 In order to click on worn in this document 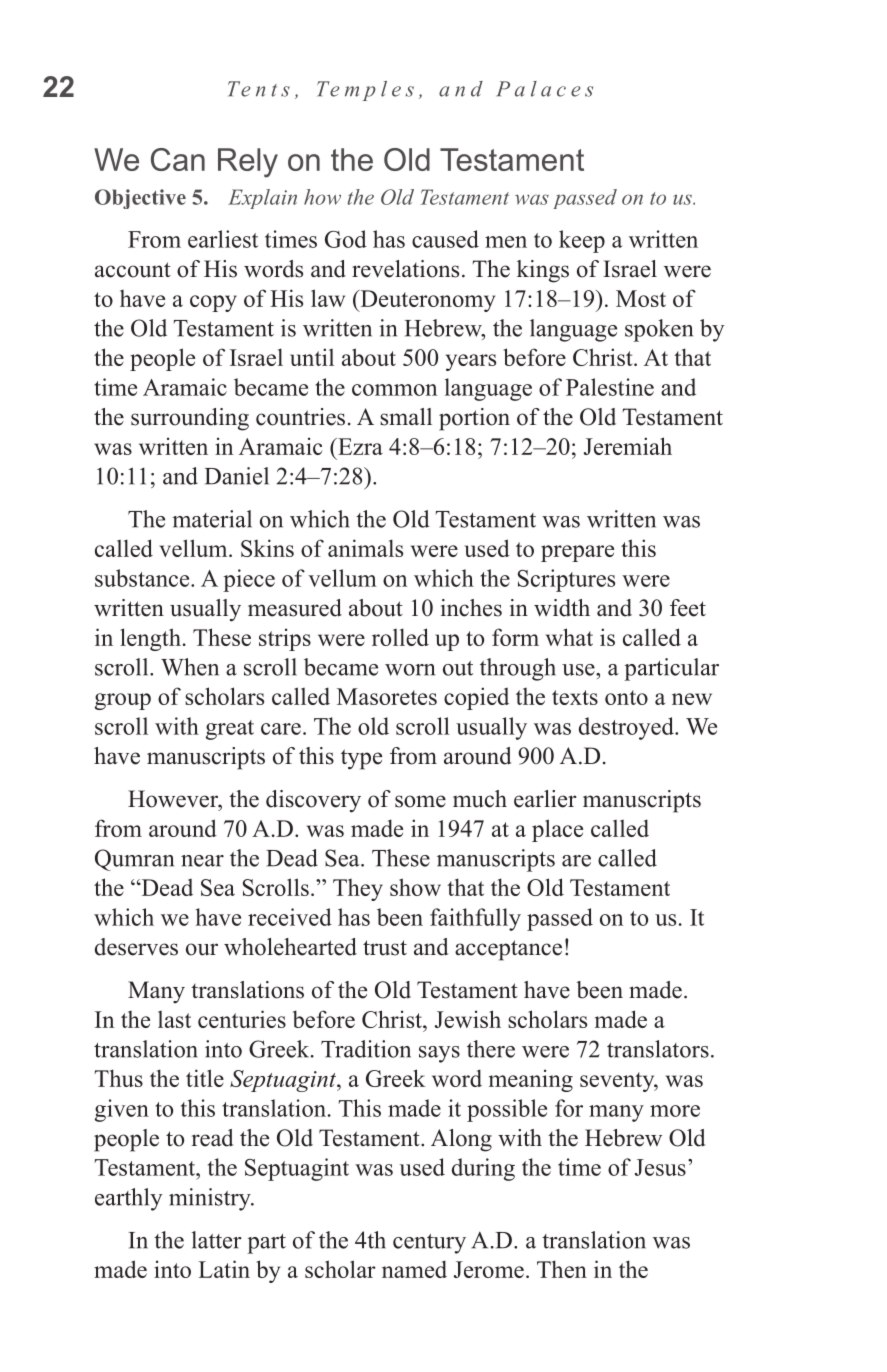, I will do `click(410, 670)`.
